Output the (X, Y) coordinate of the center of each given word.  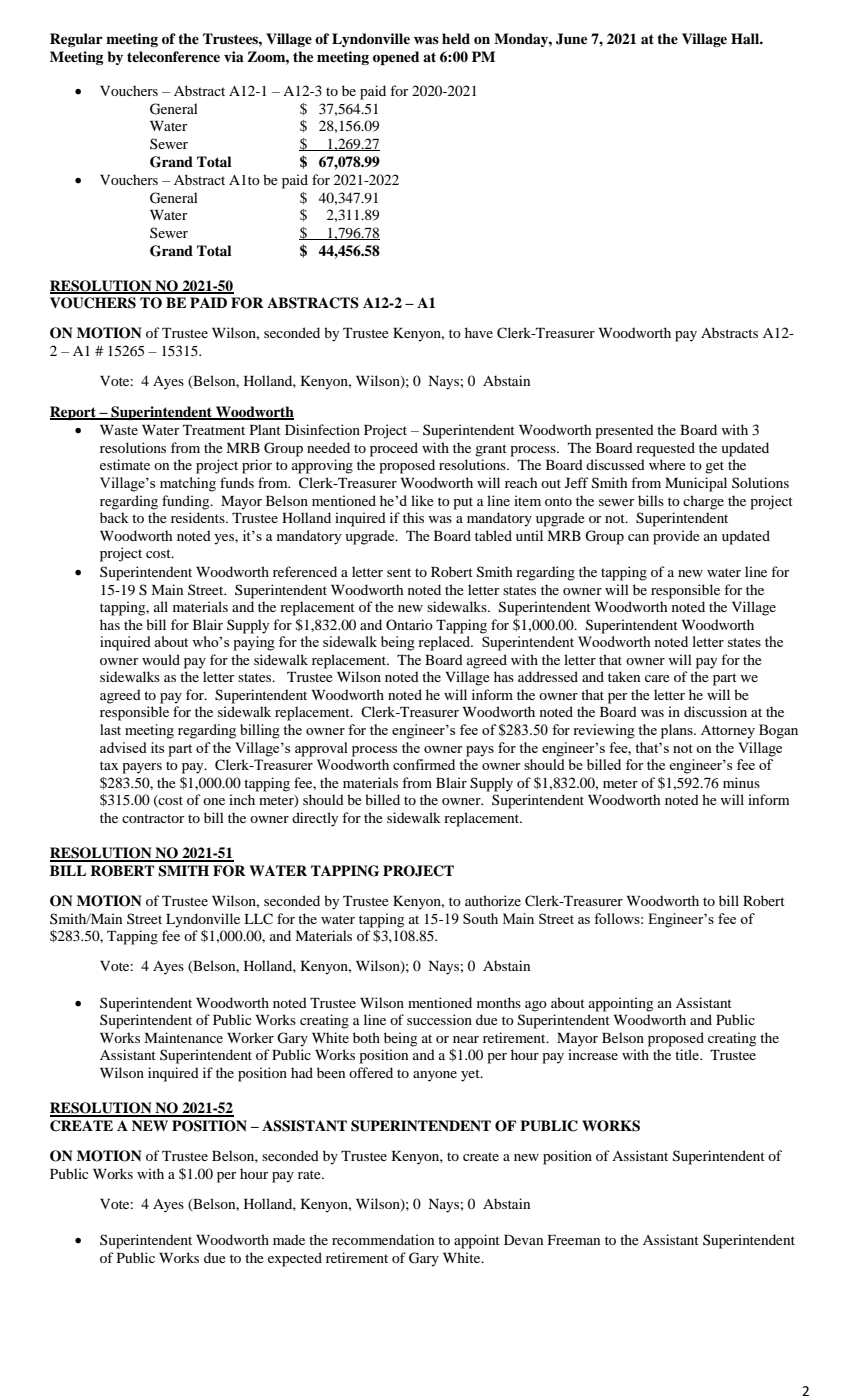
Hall (746, 38)
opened (396, 58)
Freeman (574, 1240)
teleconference (173, 56)
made (289, 1239)
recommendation (383, 1239)
